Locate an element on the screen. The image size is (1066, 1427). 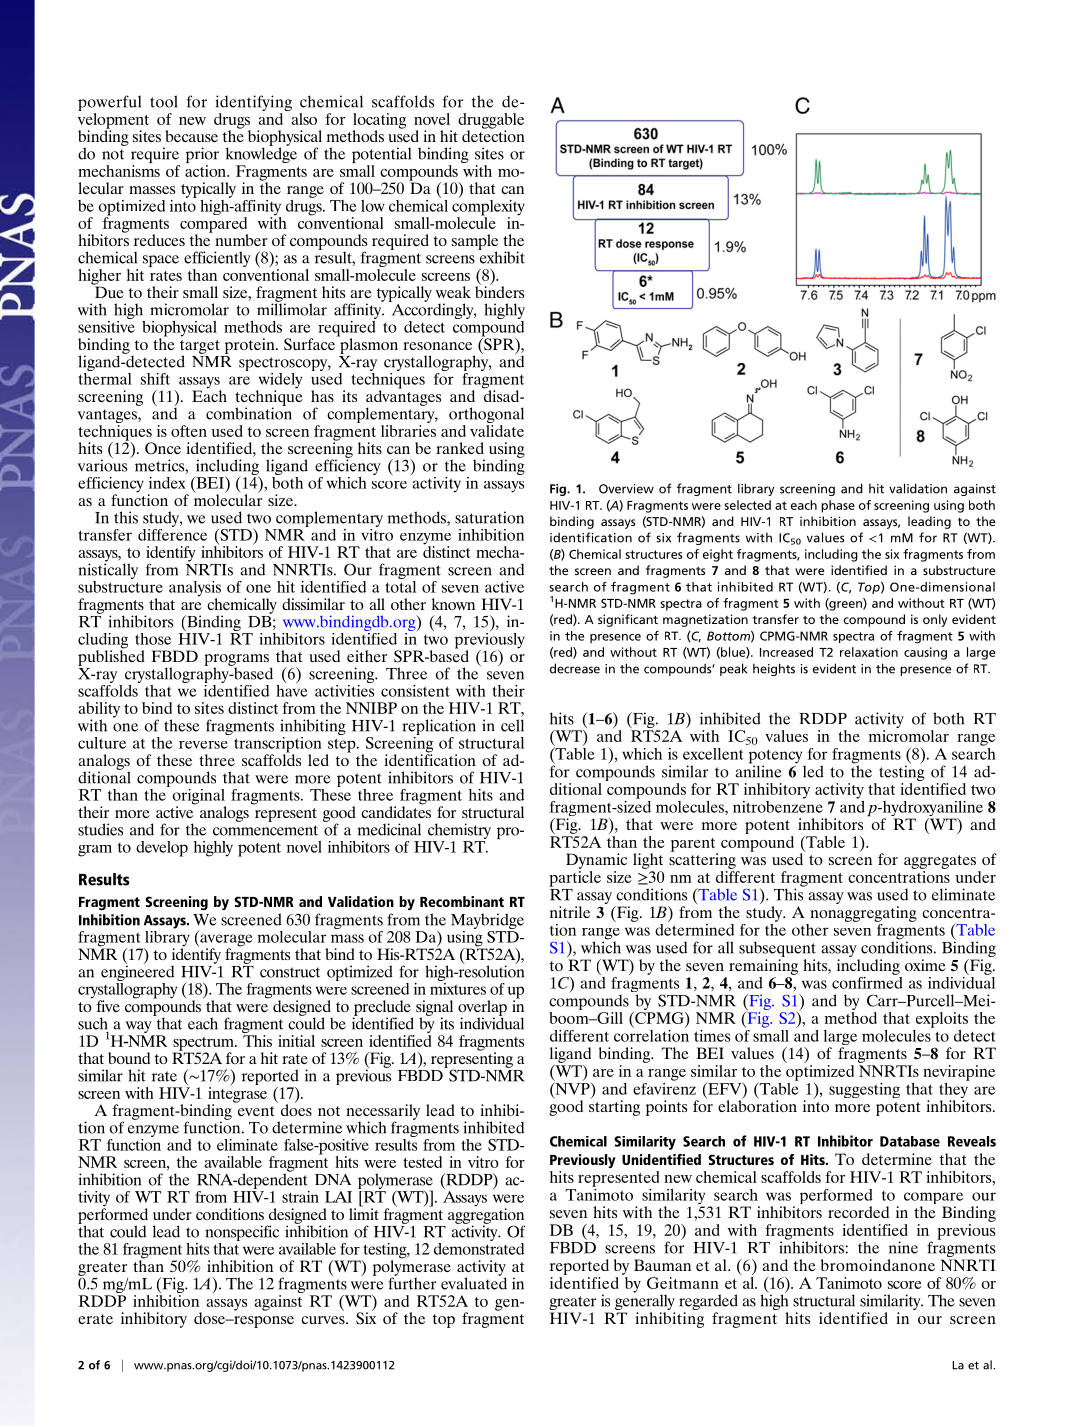
nine is located at coordinates (903, 1247).
